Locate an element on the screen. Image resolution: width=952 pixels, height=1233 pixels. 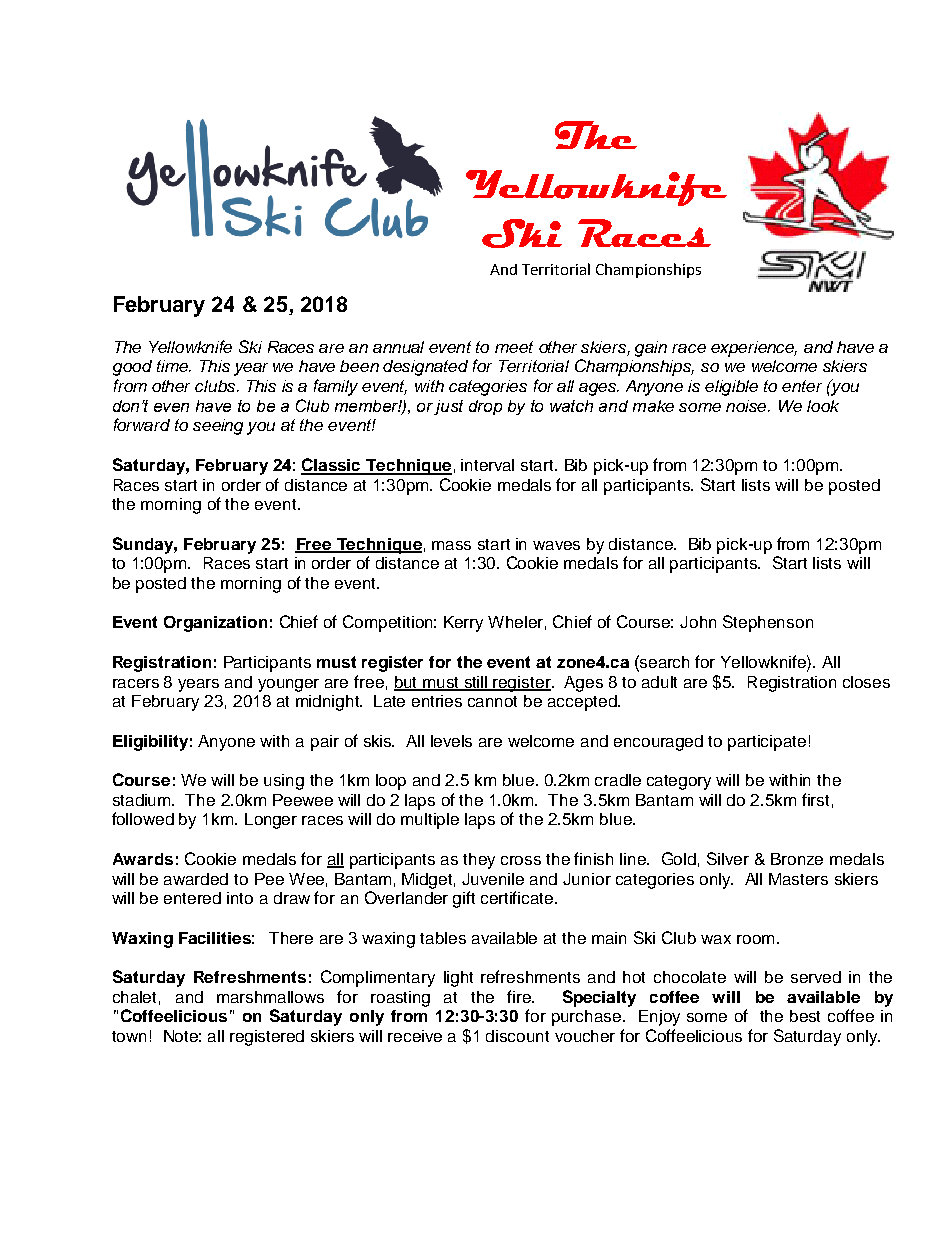
best is located at coordinates (805, 1016).
